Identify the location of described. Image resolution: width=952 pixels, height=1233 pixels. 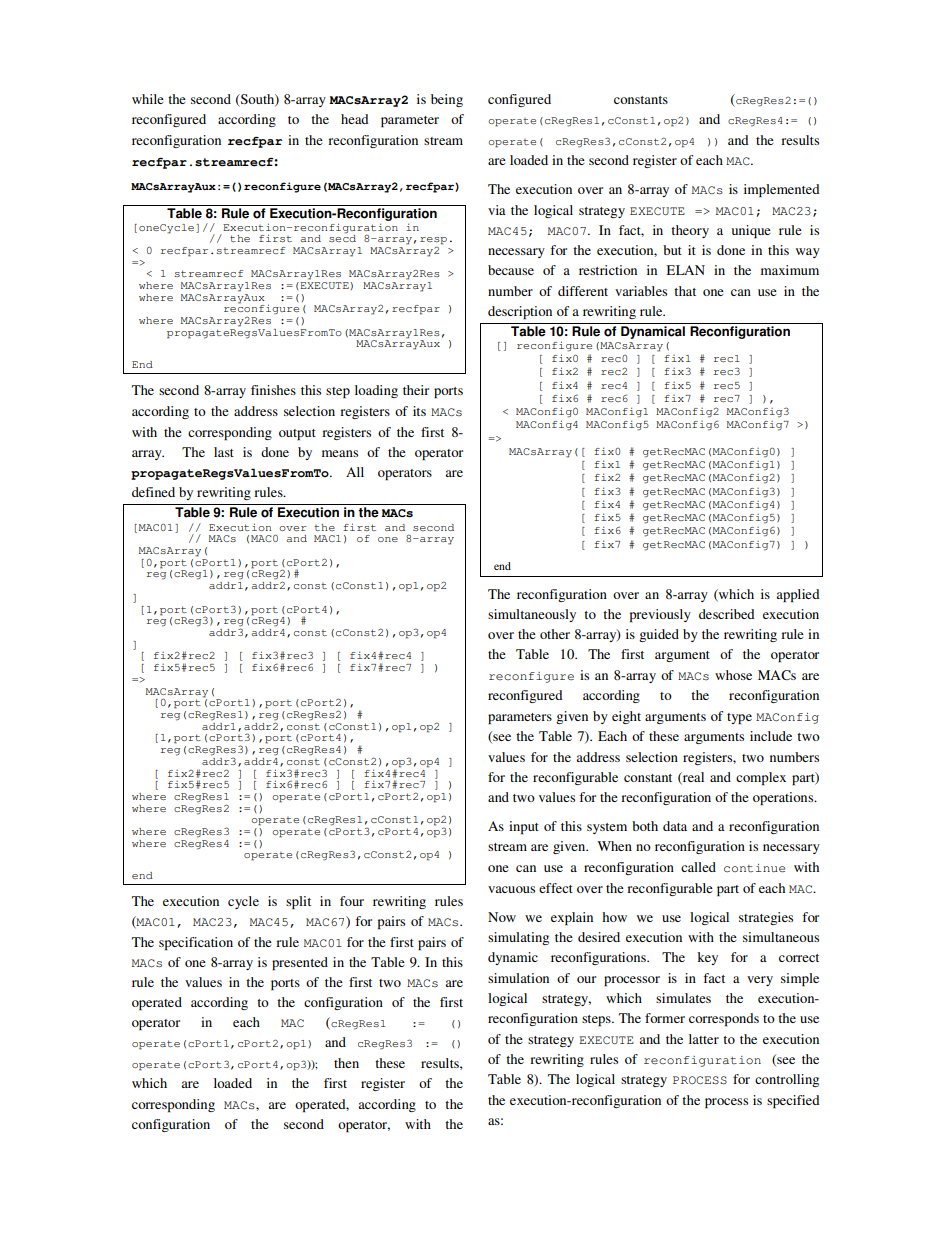
(727, 614).
